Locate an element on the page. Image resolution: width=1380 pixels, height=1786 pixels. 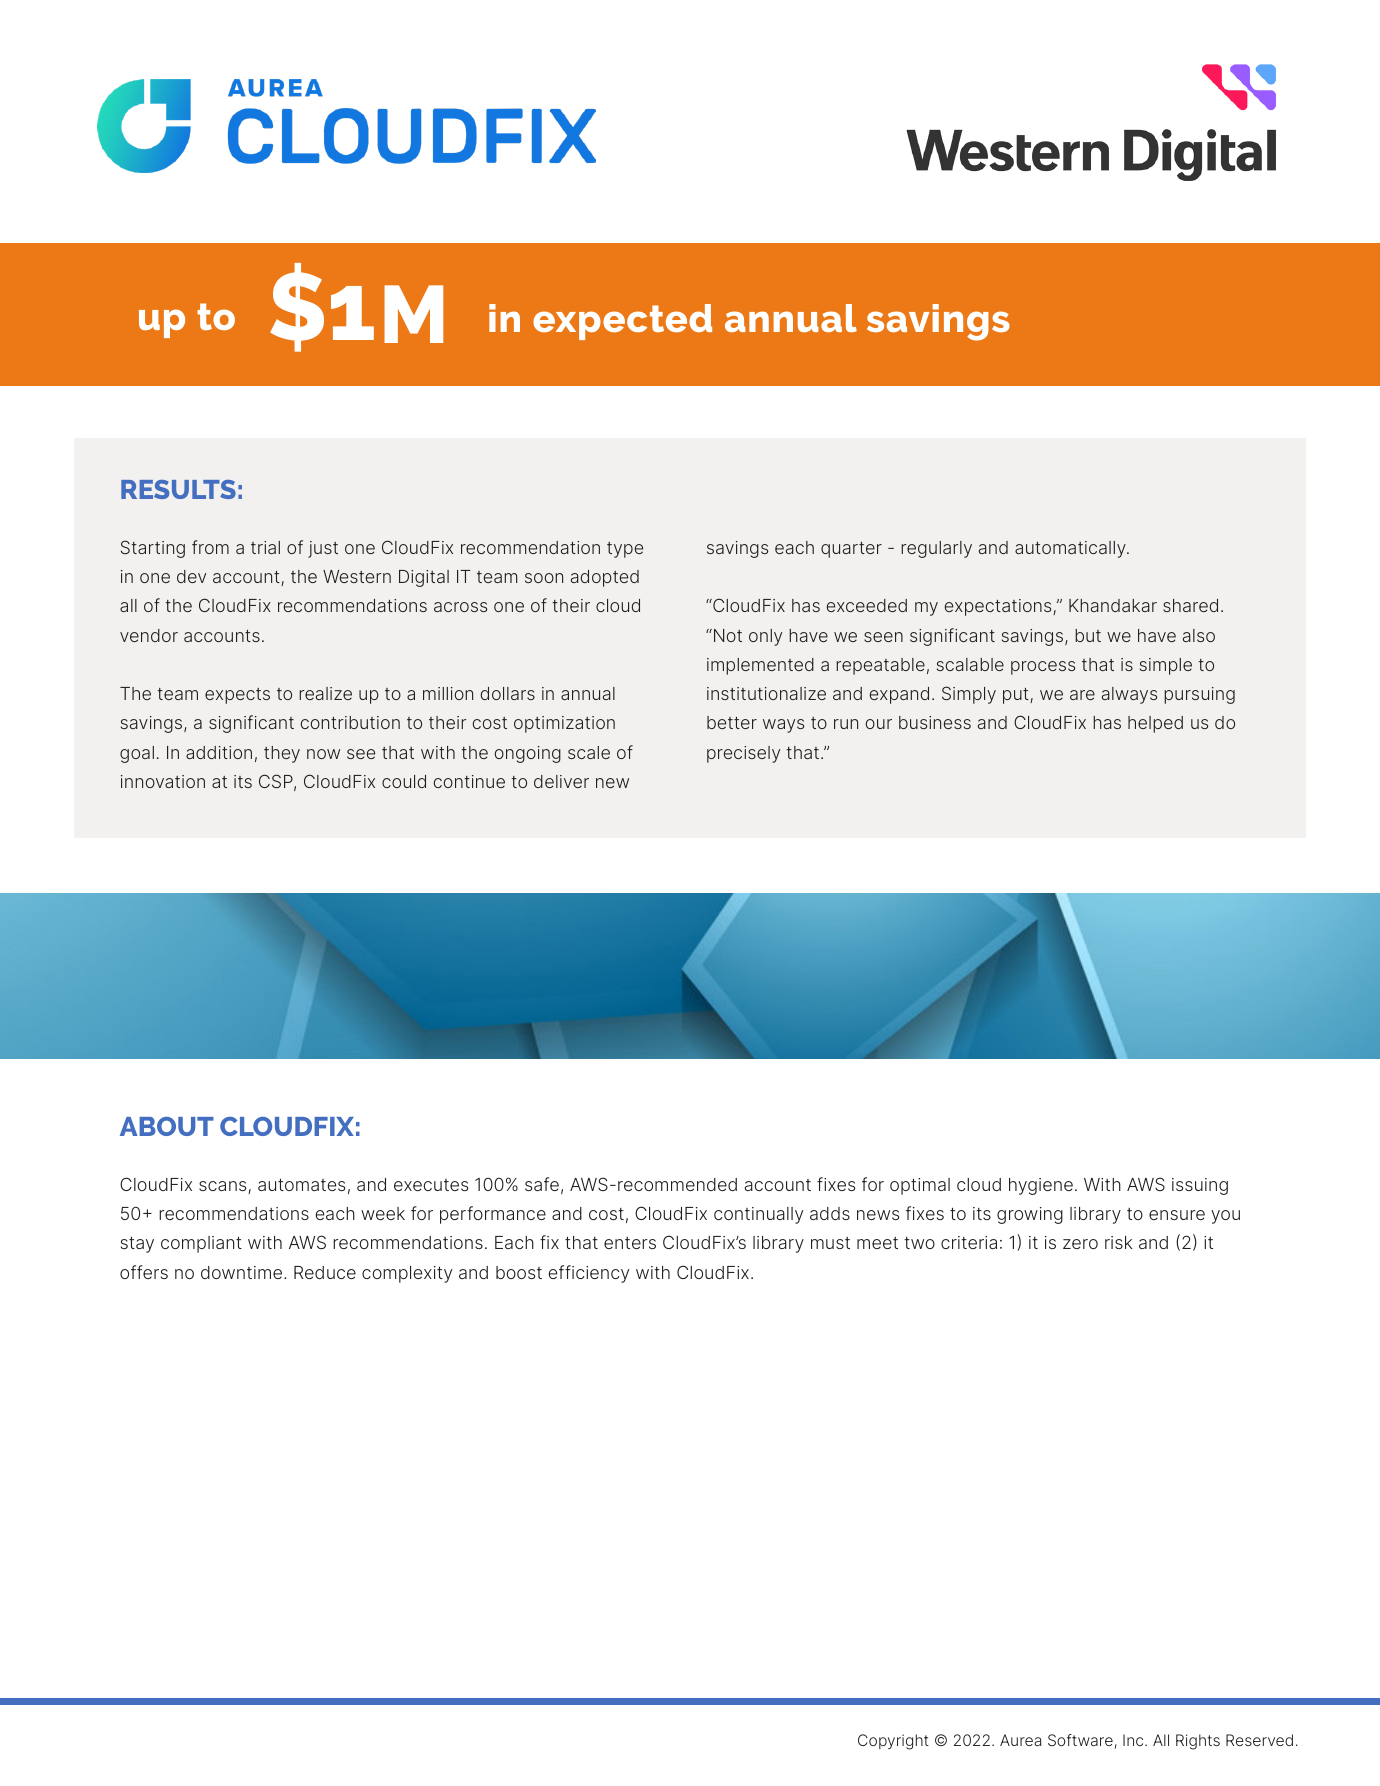
safe is located at coordinates (542, 1184).
